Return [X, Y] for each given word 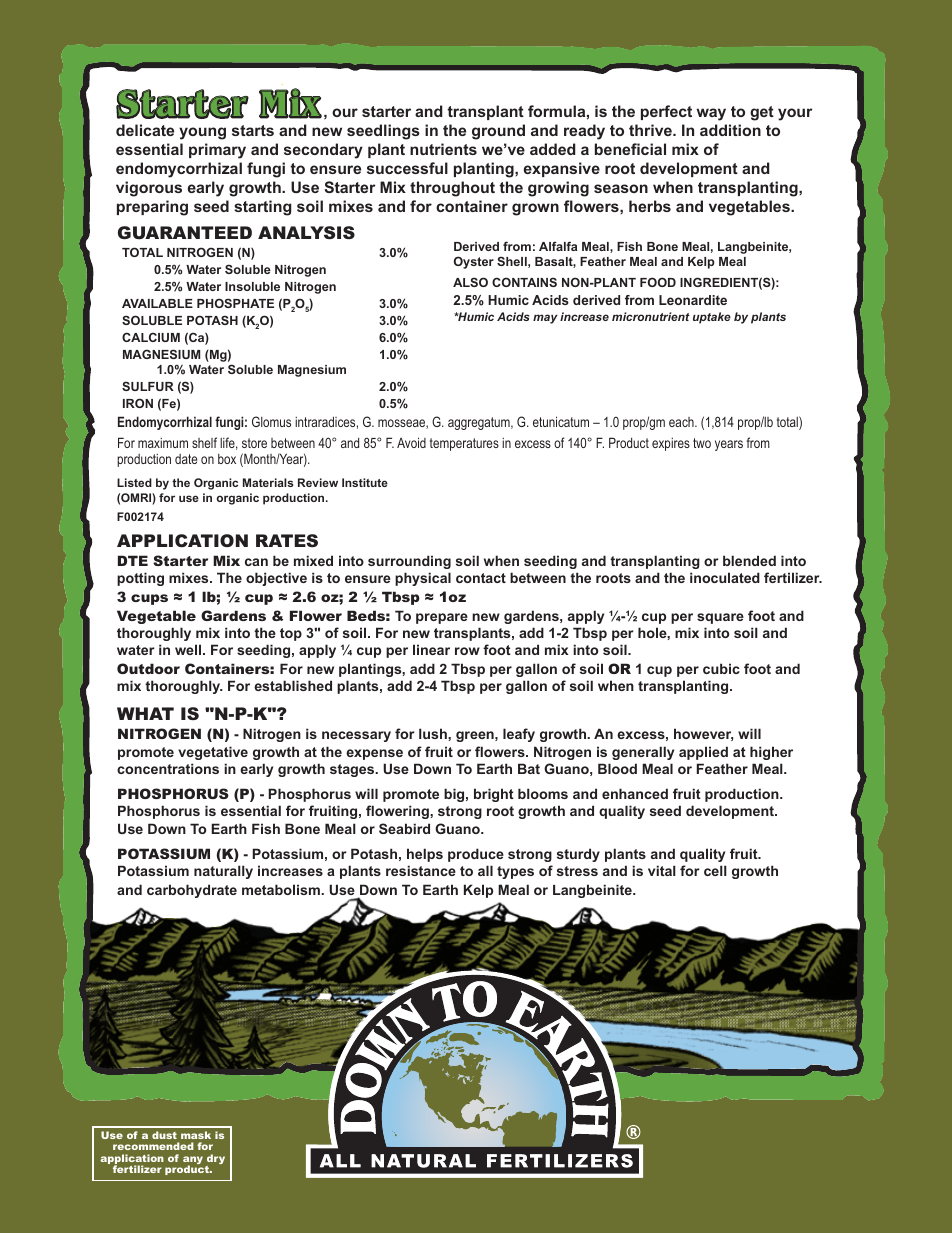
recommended [153, 1146]
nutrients [443, 149]
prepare [442, 618]
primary [217, 151]
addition [730, 130]
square [720, 618]
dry [215, 1160]
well [189, 649]
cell [715, 870]
